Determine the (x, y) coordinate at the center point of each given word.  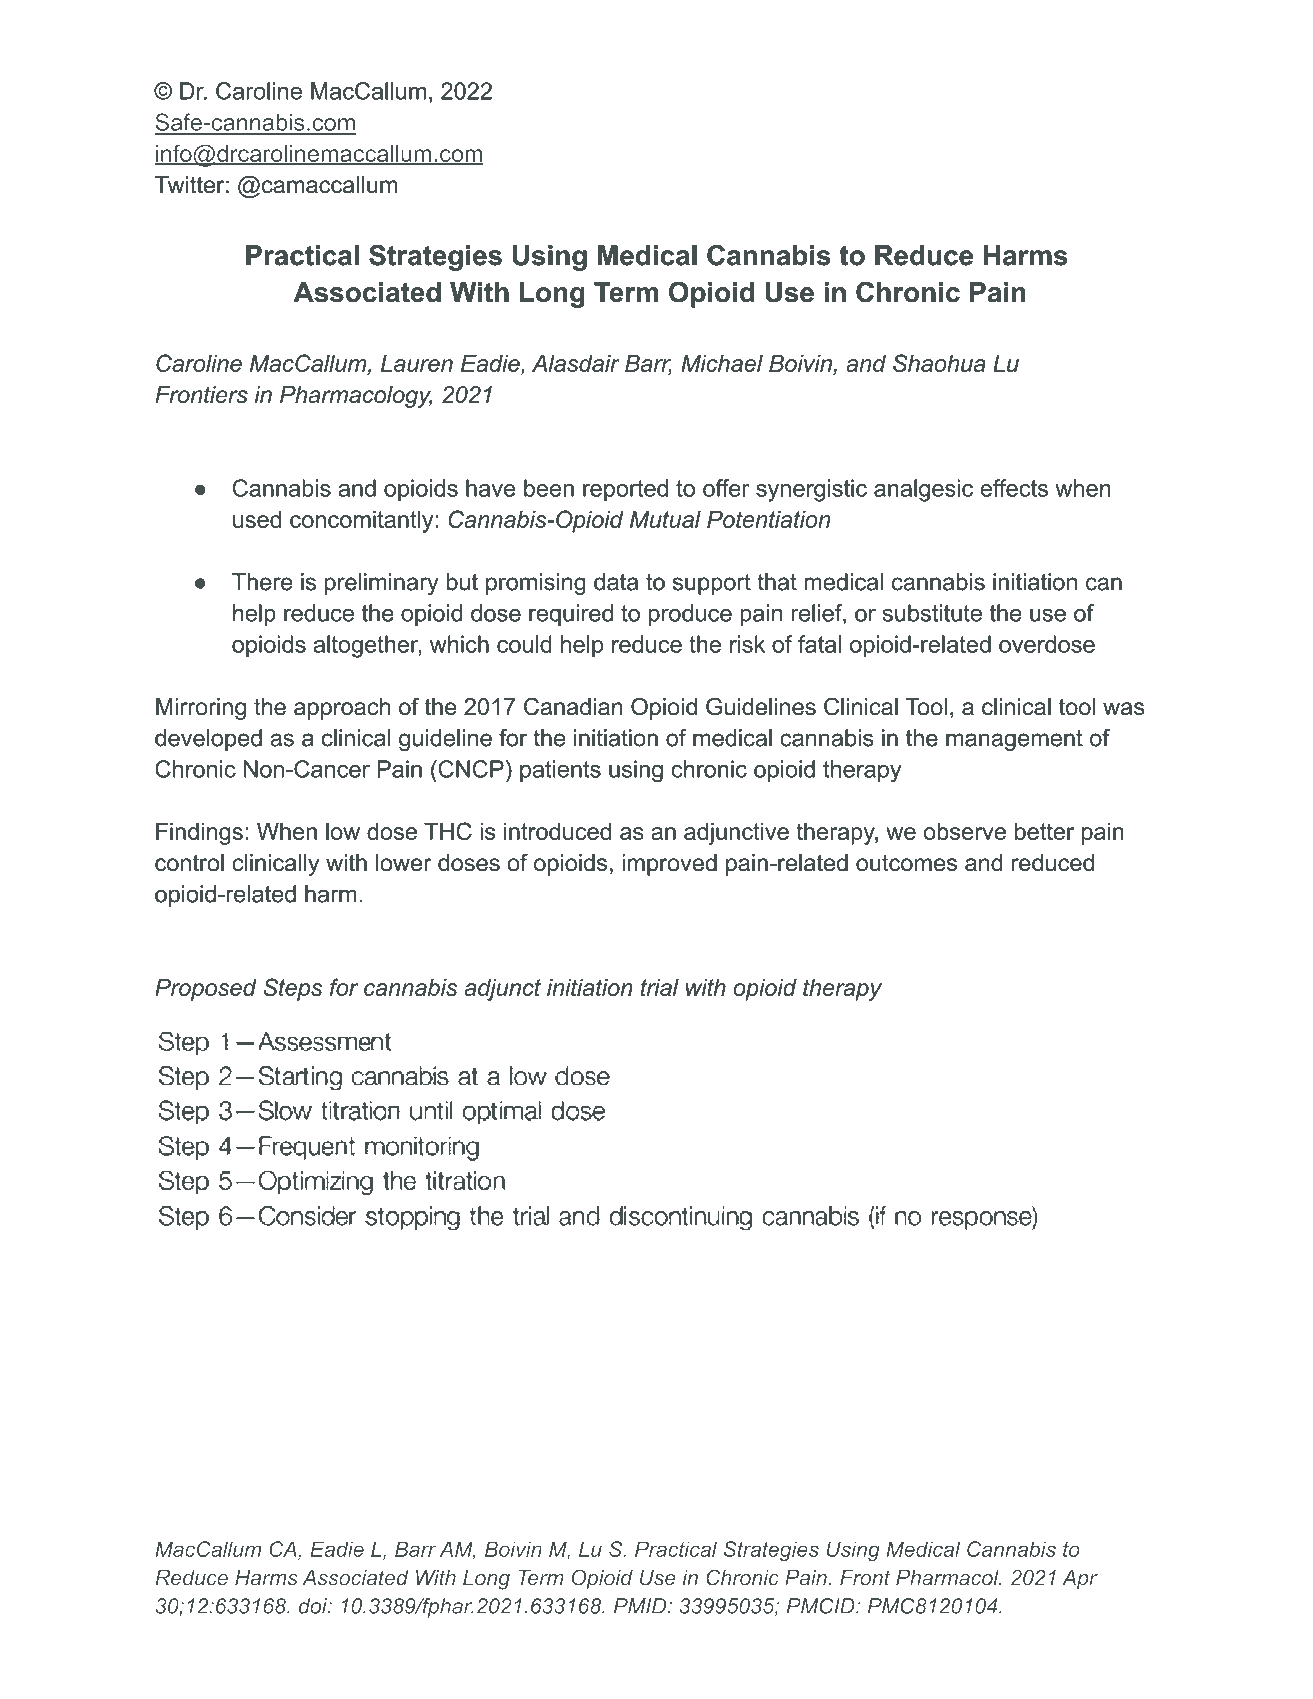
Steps (293, 989)
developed (208, 740)
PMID (641, 1606)
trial (660, 987)
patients (560, 771)
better (1044, 831)
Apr (1080, 1580)
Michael (722, 363)
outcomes (906, 863)
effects (1014, 488)
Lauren (417, 363)
